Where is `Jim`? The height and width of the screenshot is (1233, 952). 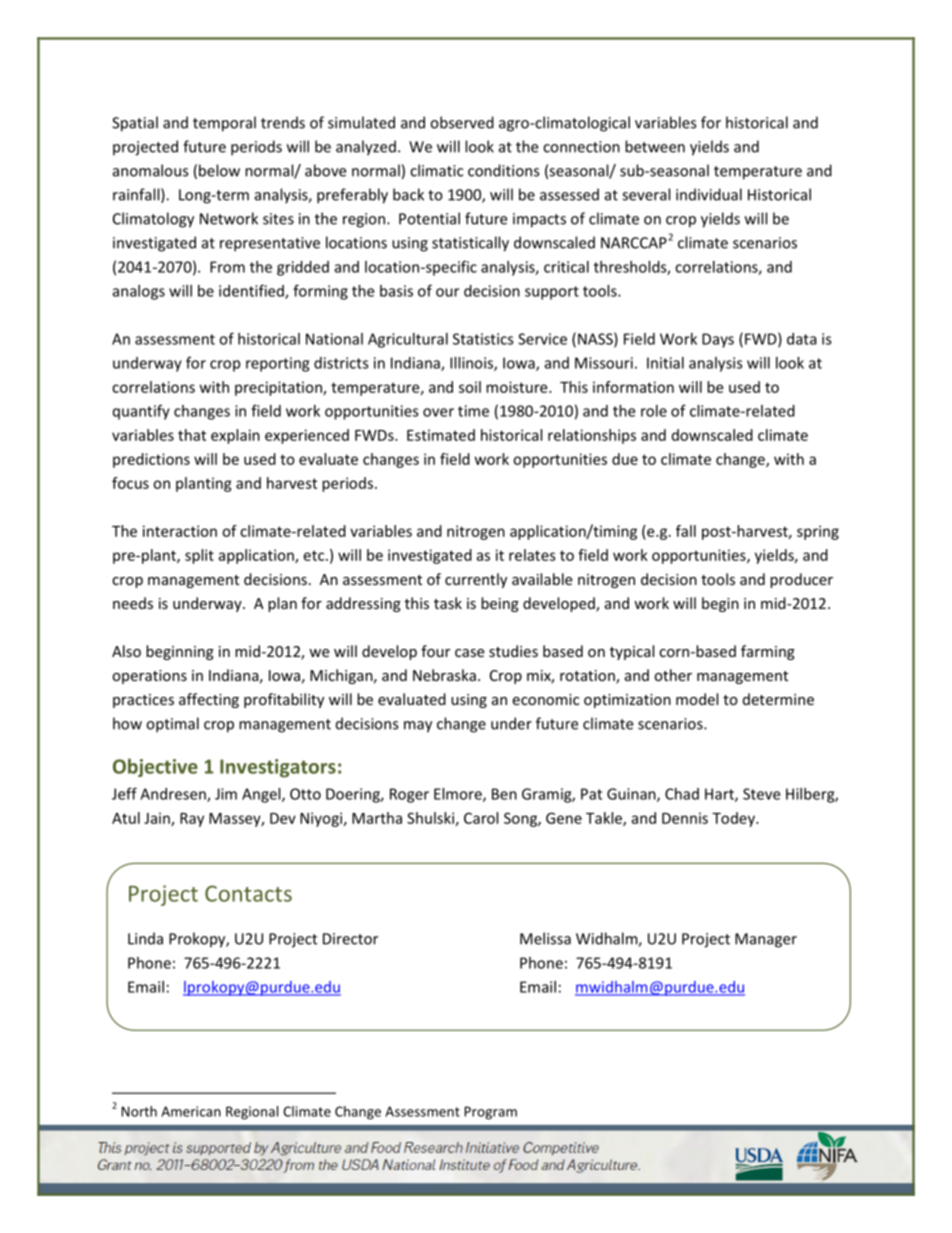 Jim is located at coordinates (226, 794).
